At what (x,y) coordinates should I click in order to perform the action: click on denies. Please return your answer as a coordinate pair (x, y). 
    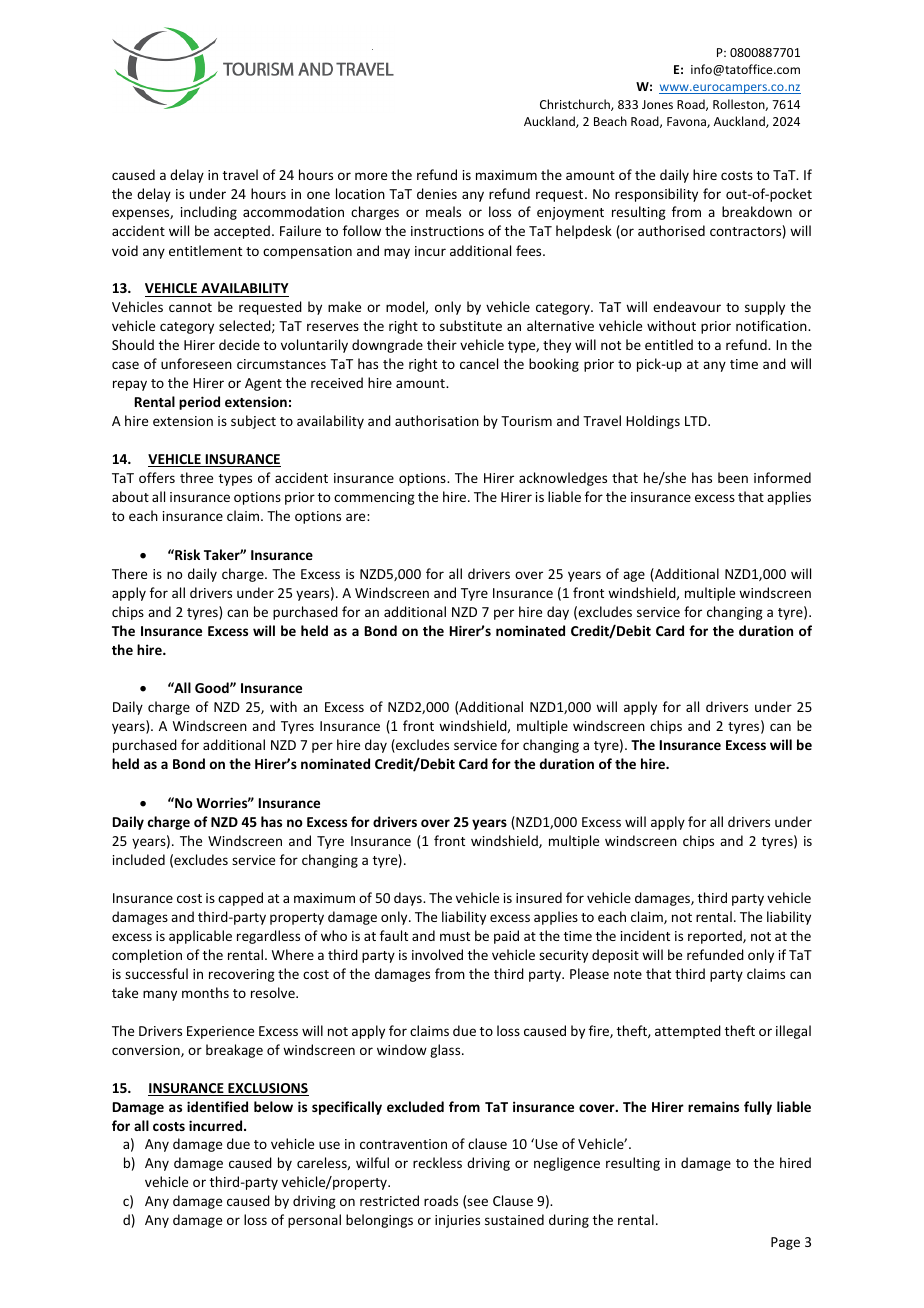
    Looking at the image, I should click on (437, 193).
